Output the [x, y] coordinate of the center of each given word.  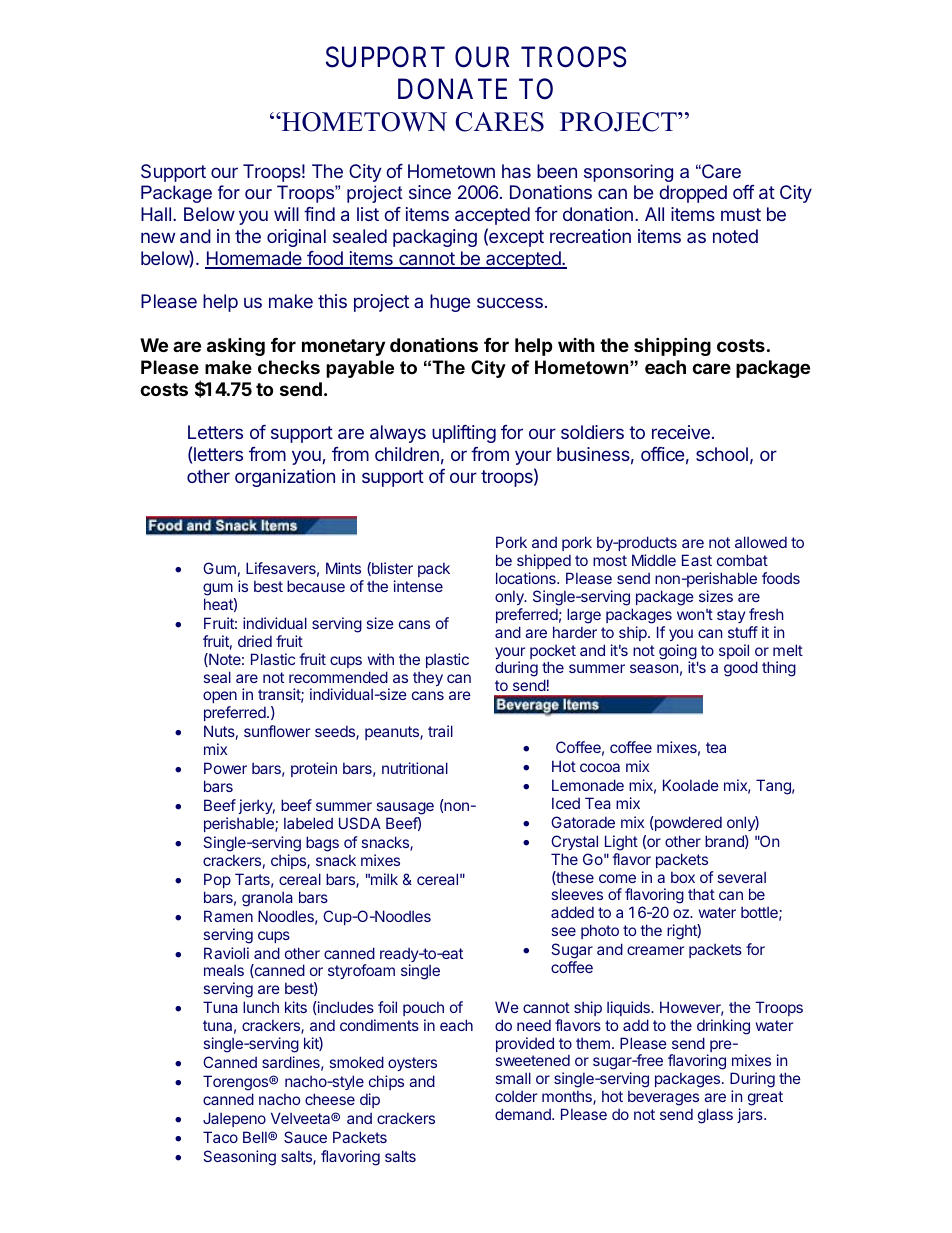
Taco [220, 1137]
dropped [693, 194]
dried [255, 641]
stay [731, 616]
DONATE [452, 89]
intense [418, 586]
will [286, 214]
